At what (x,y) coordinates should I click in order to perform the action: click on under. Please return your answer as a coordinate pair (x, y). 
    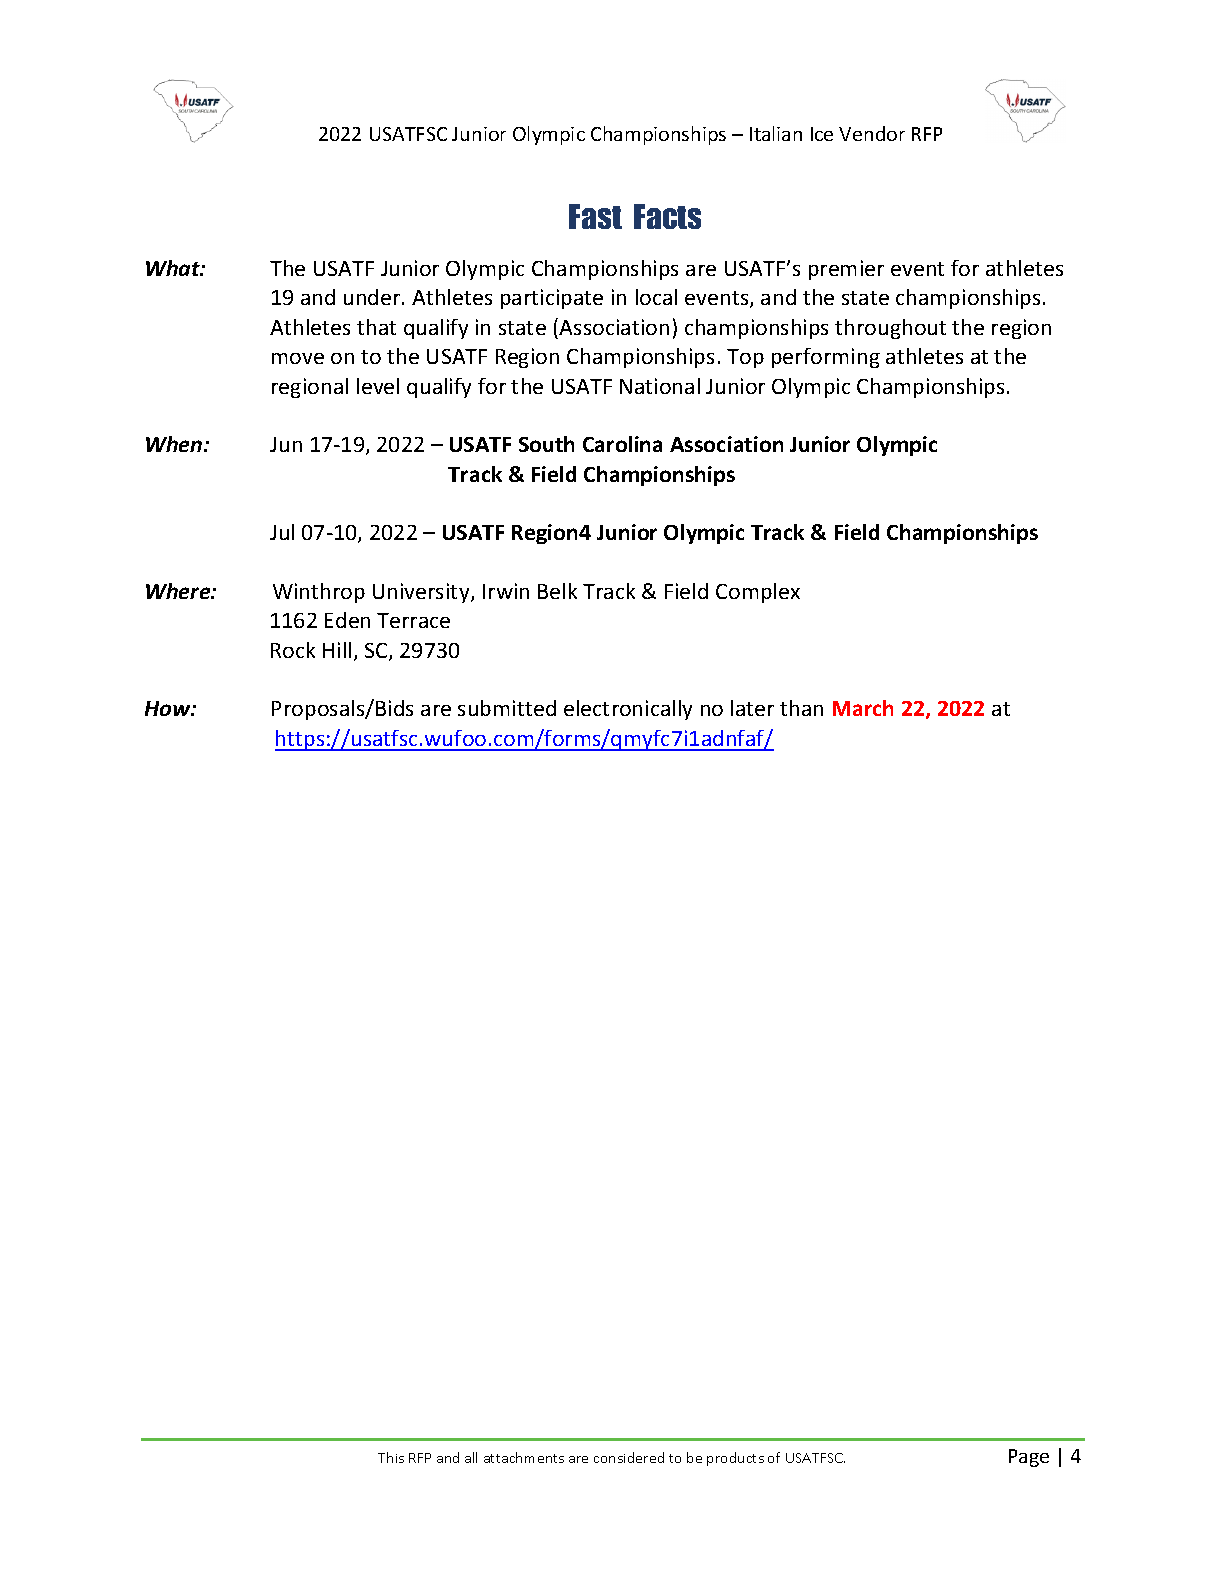
    Looking at the image, I should click on (373, 297).
